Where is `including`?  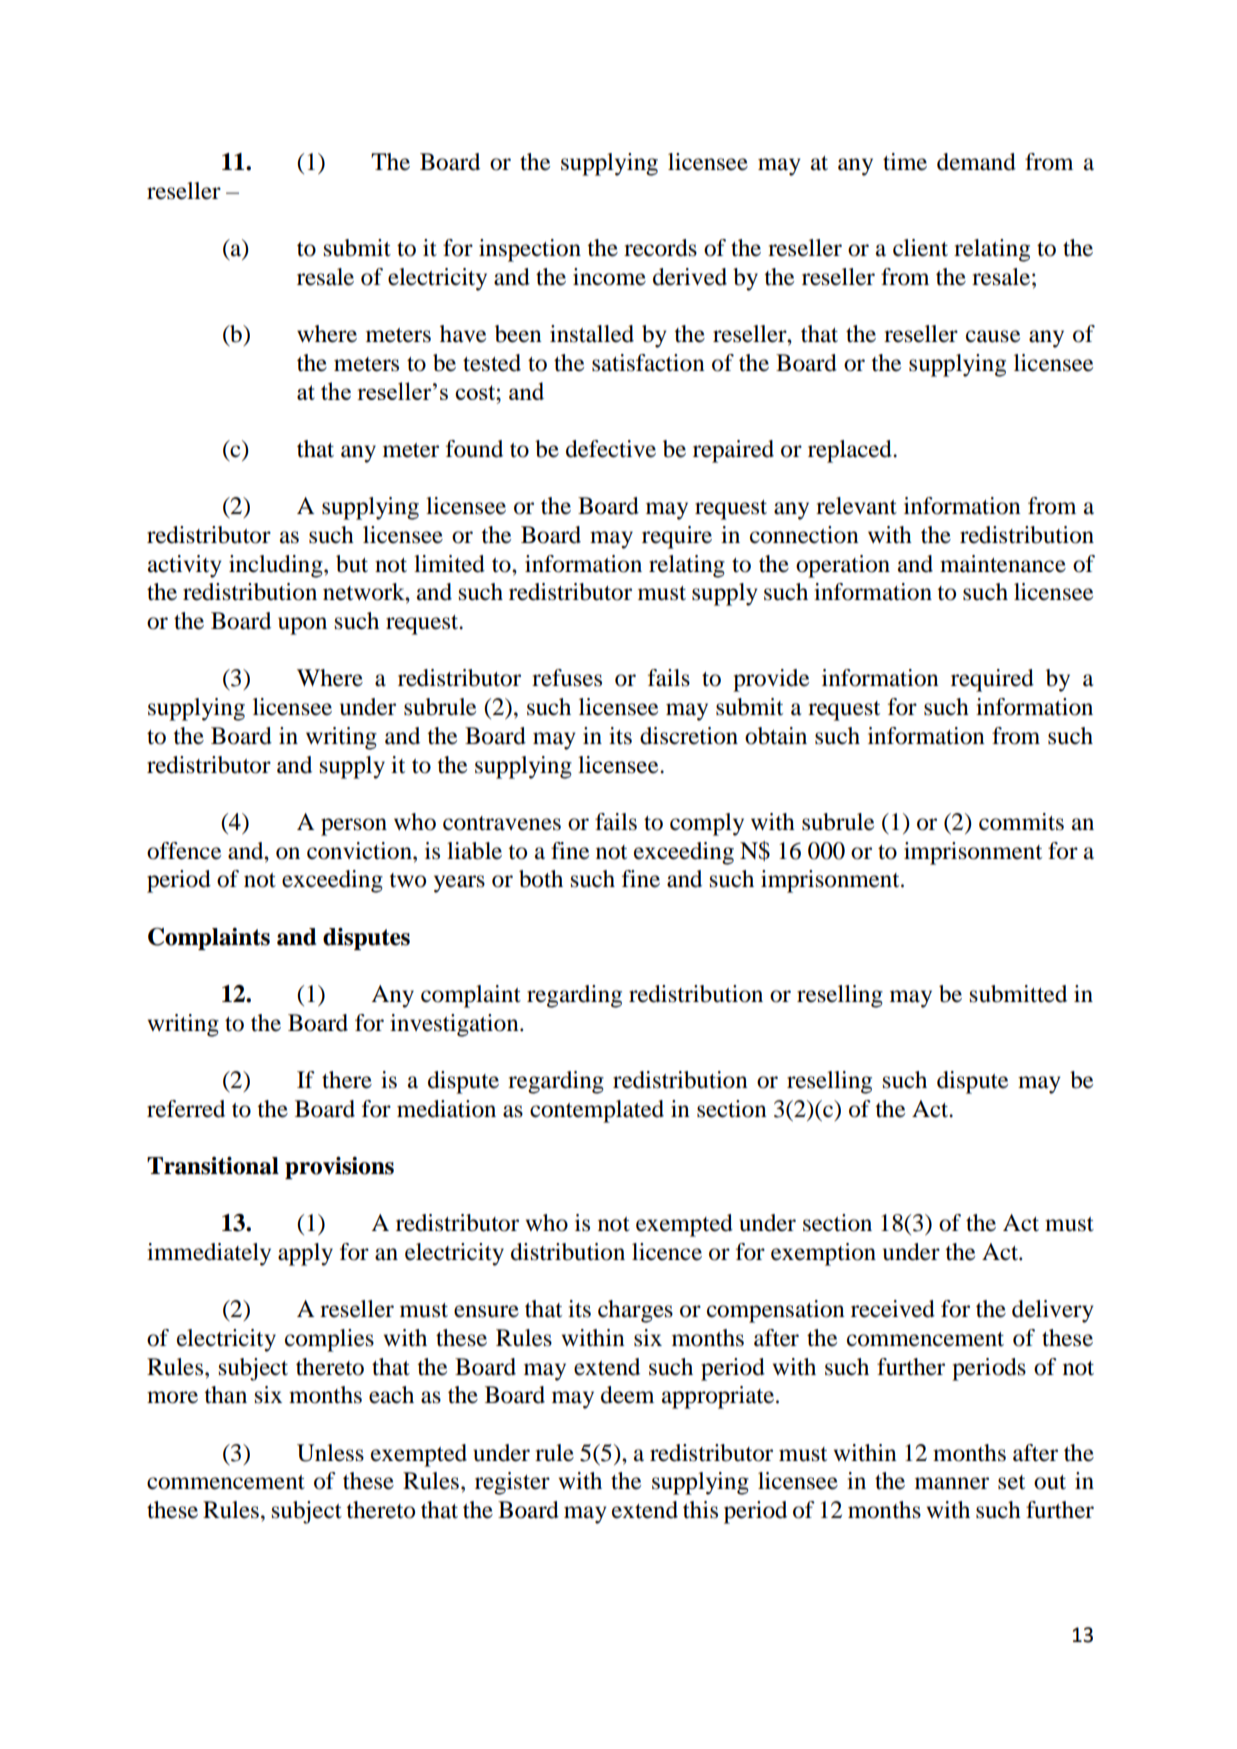
including is located at coordinates (277, 566).
